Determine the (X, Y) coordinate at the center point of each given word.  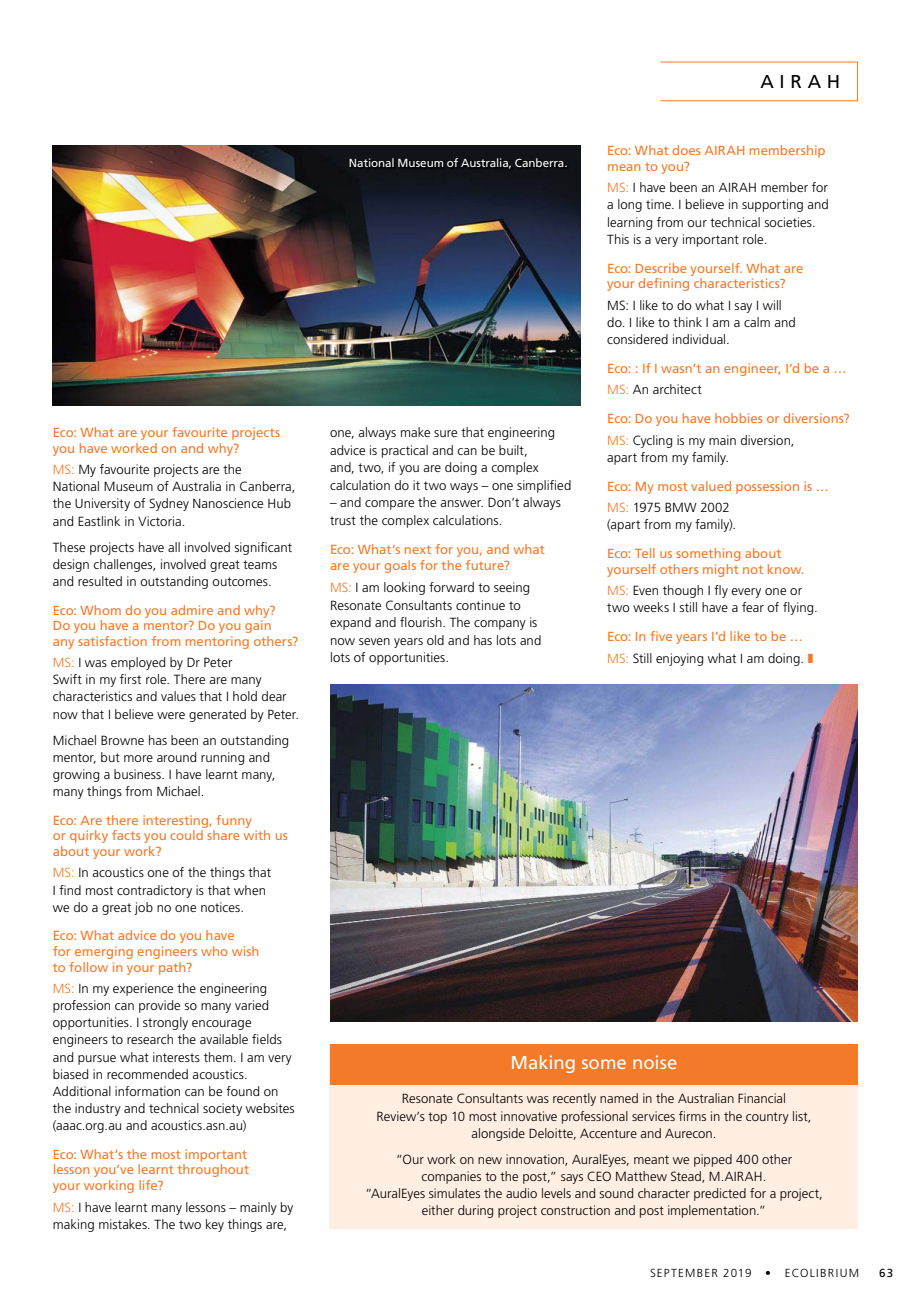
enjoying (679, 659)
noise (655, 1062)
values (178, 696)
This (618, 239)
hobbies (738, 418)
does (686, 150)
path (173, 968)
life (149, 1185)
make (415, 432)
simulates (454, 1193)
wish (245, 951)
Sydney (169, 504)
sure (445, 433)
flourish (422, 622)
